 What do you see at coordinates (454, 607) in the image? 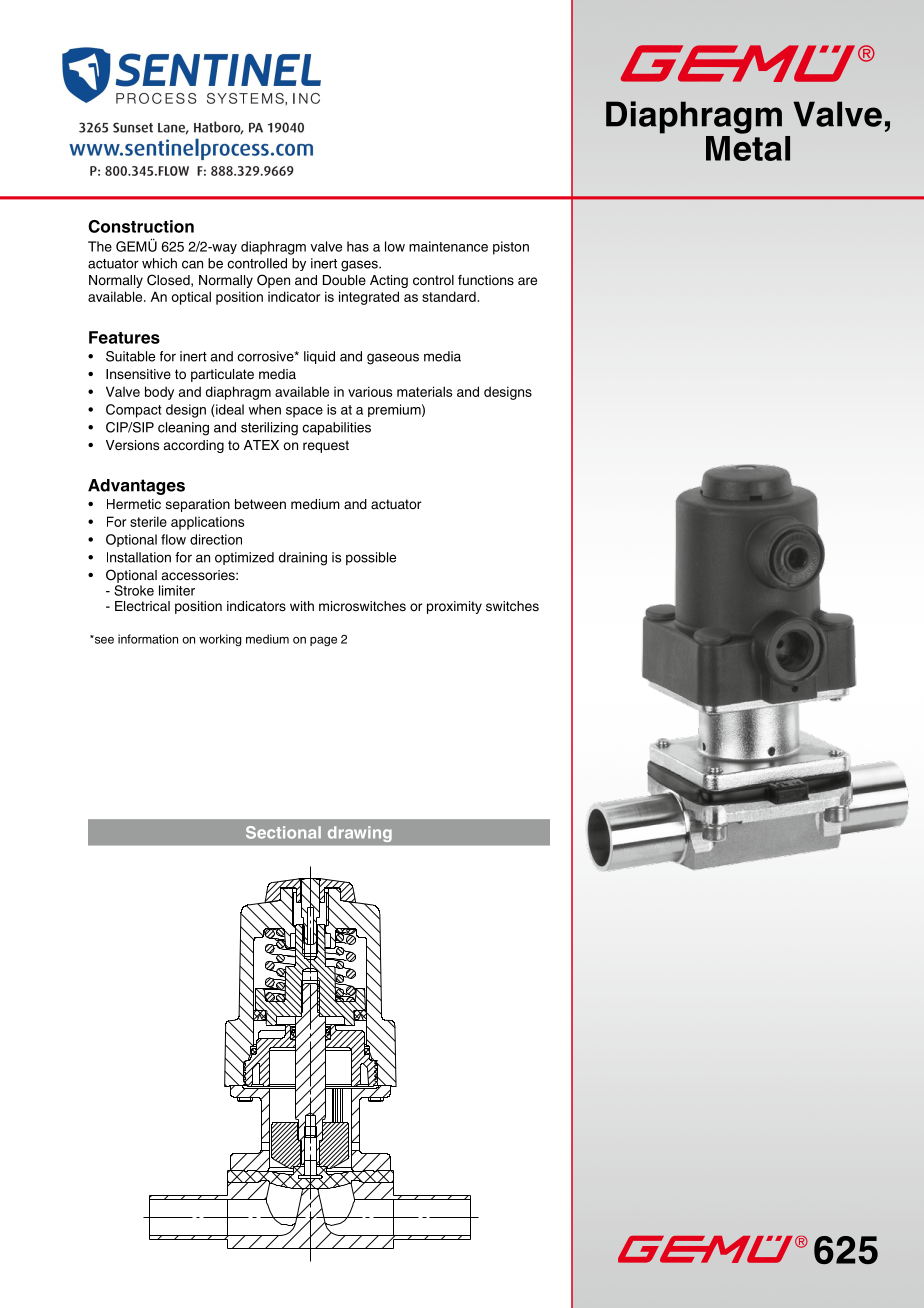
I see `proximity` at bounding box center [454, 607].
